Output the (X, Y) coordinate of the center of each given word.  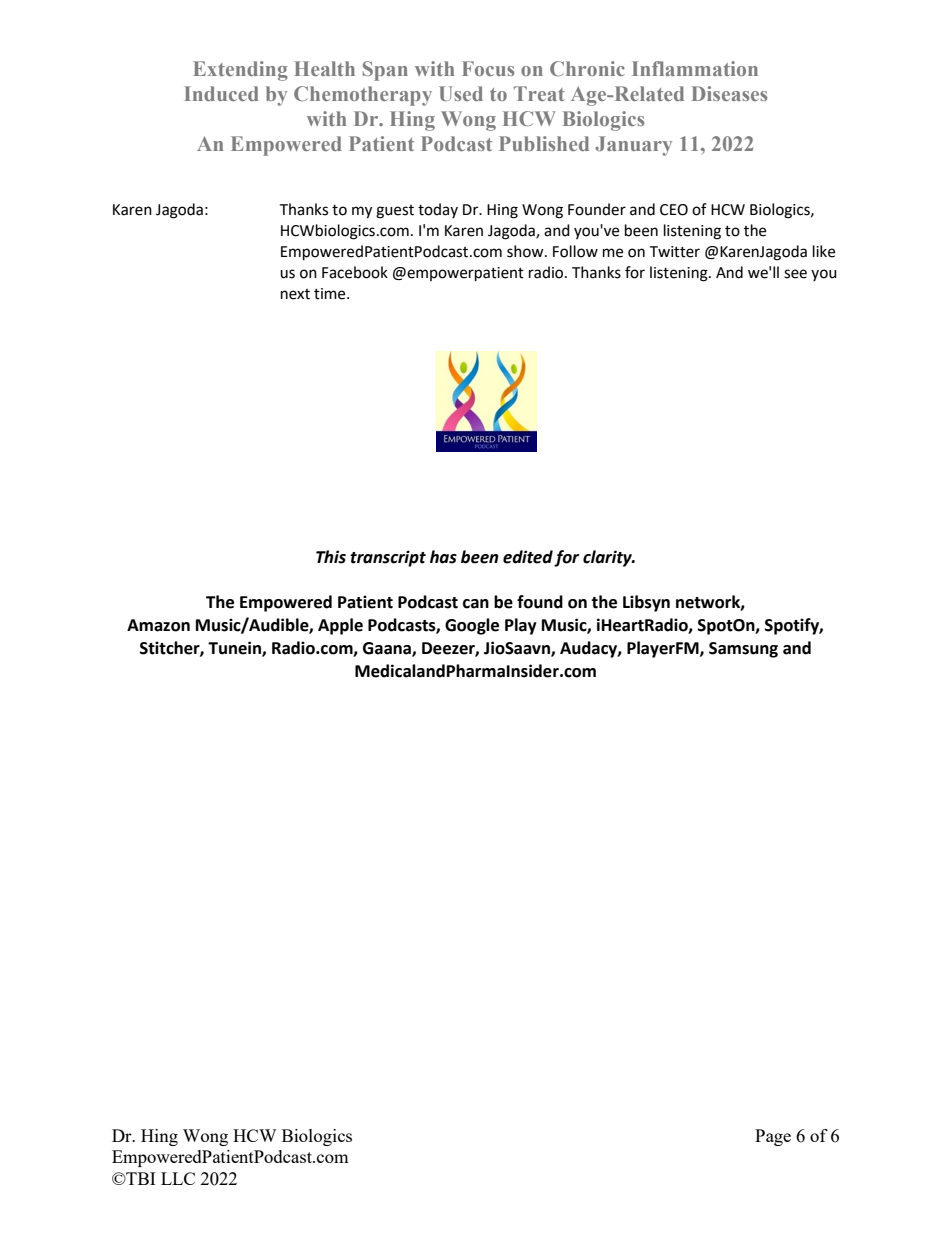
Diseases (729, 93)
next (295, 294)
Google (472, 626)
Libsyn (646, 603)
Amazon (158, 625)
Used (461, 93)
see (795, 274)
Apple (340, 626)
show (526, 251)
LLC (178, 1178)
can (476, 604)
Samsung (743, 650)
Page (773, 1137)
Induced (221, 93)
